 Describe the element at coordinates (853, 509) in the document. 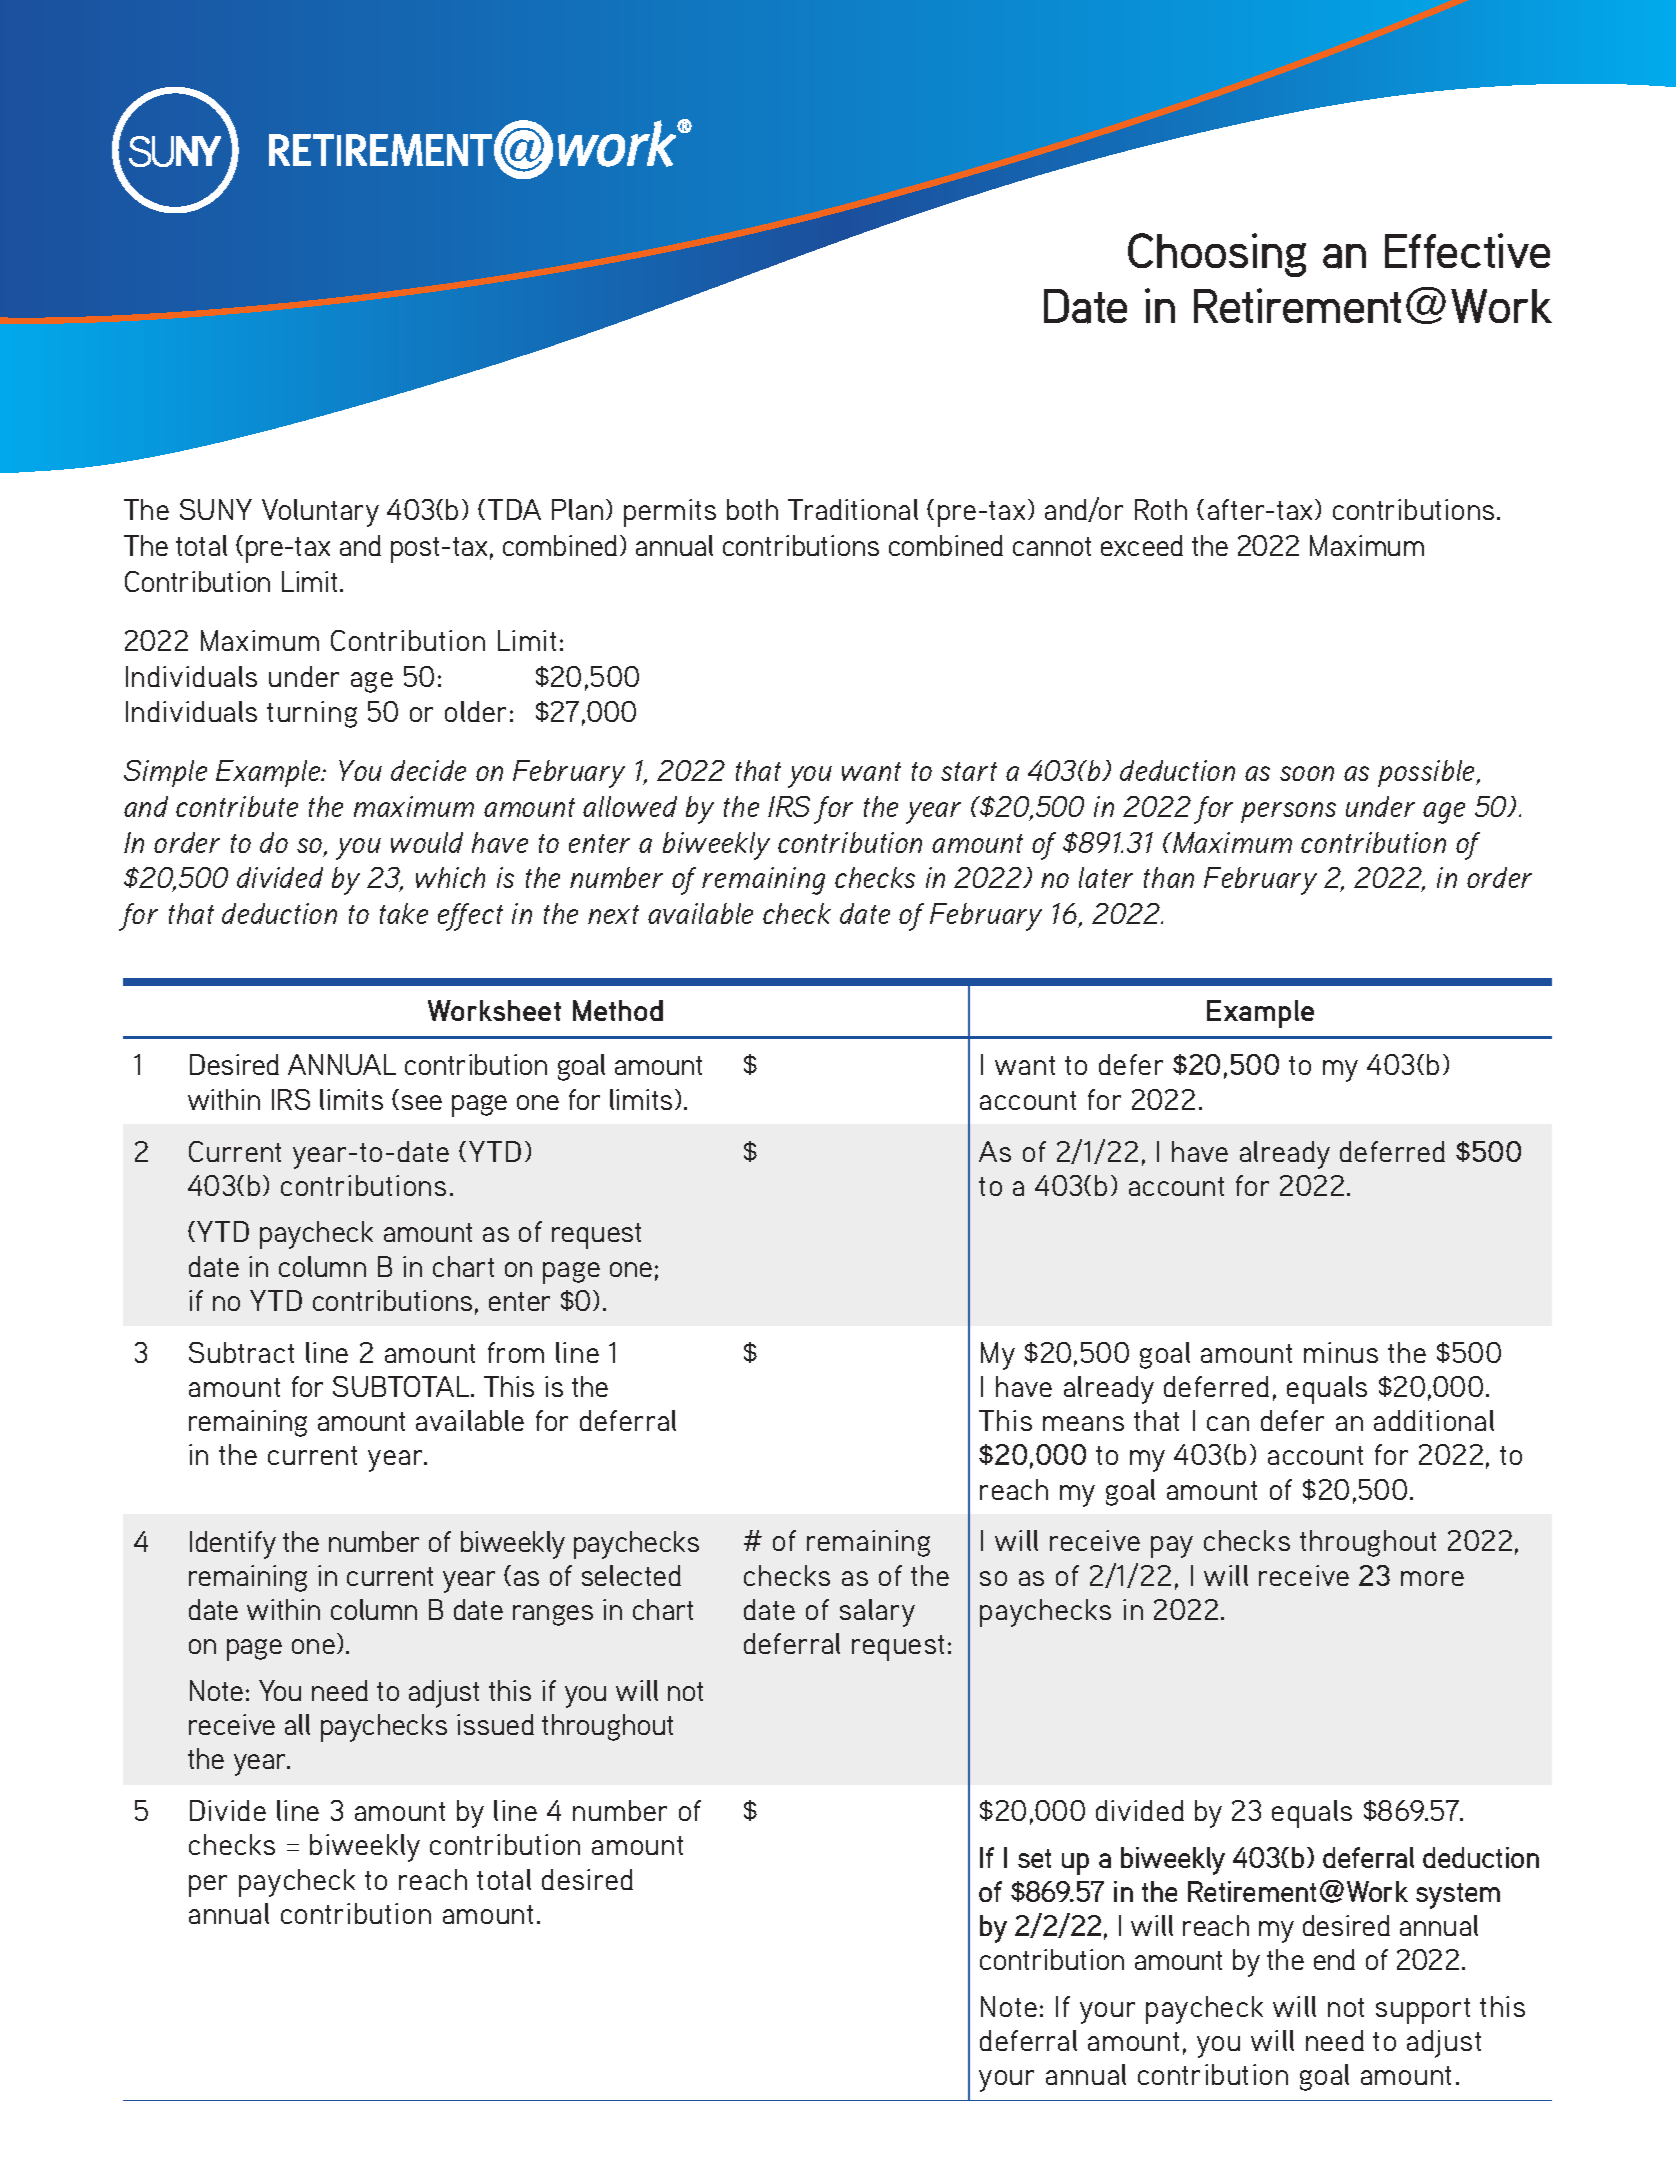

I see `Traditional` at that location.
